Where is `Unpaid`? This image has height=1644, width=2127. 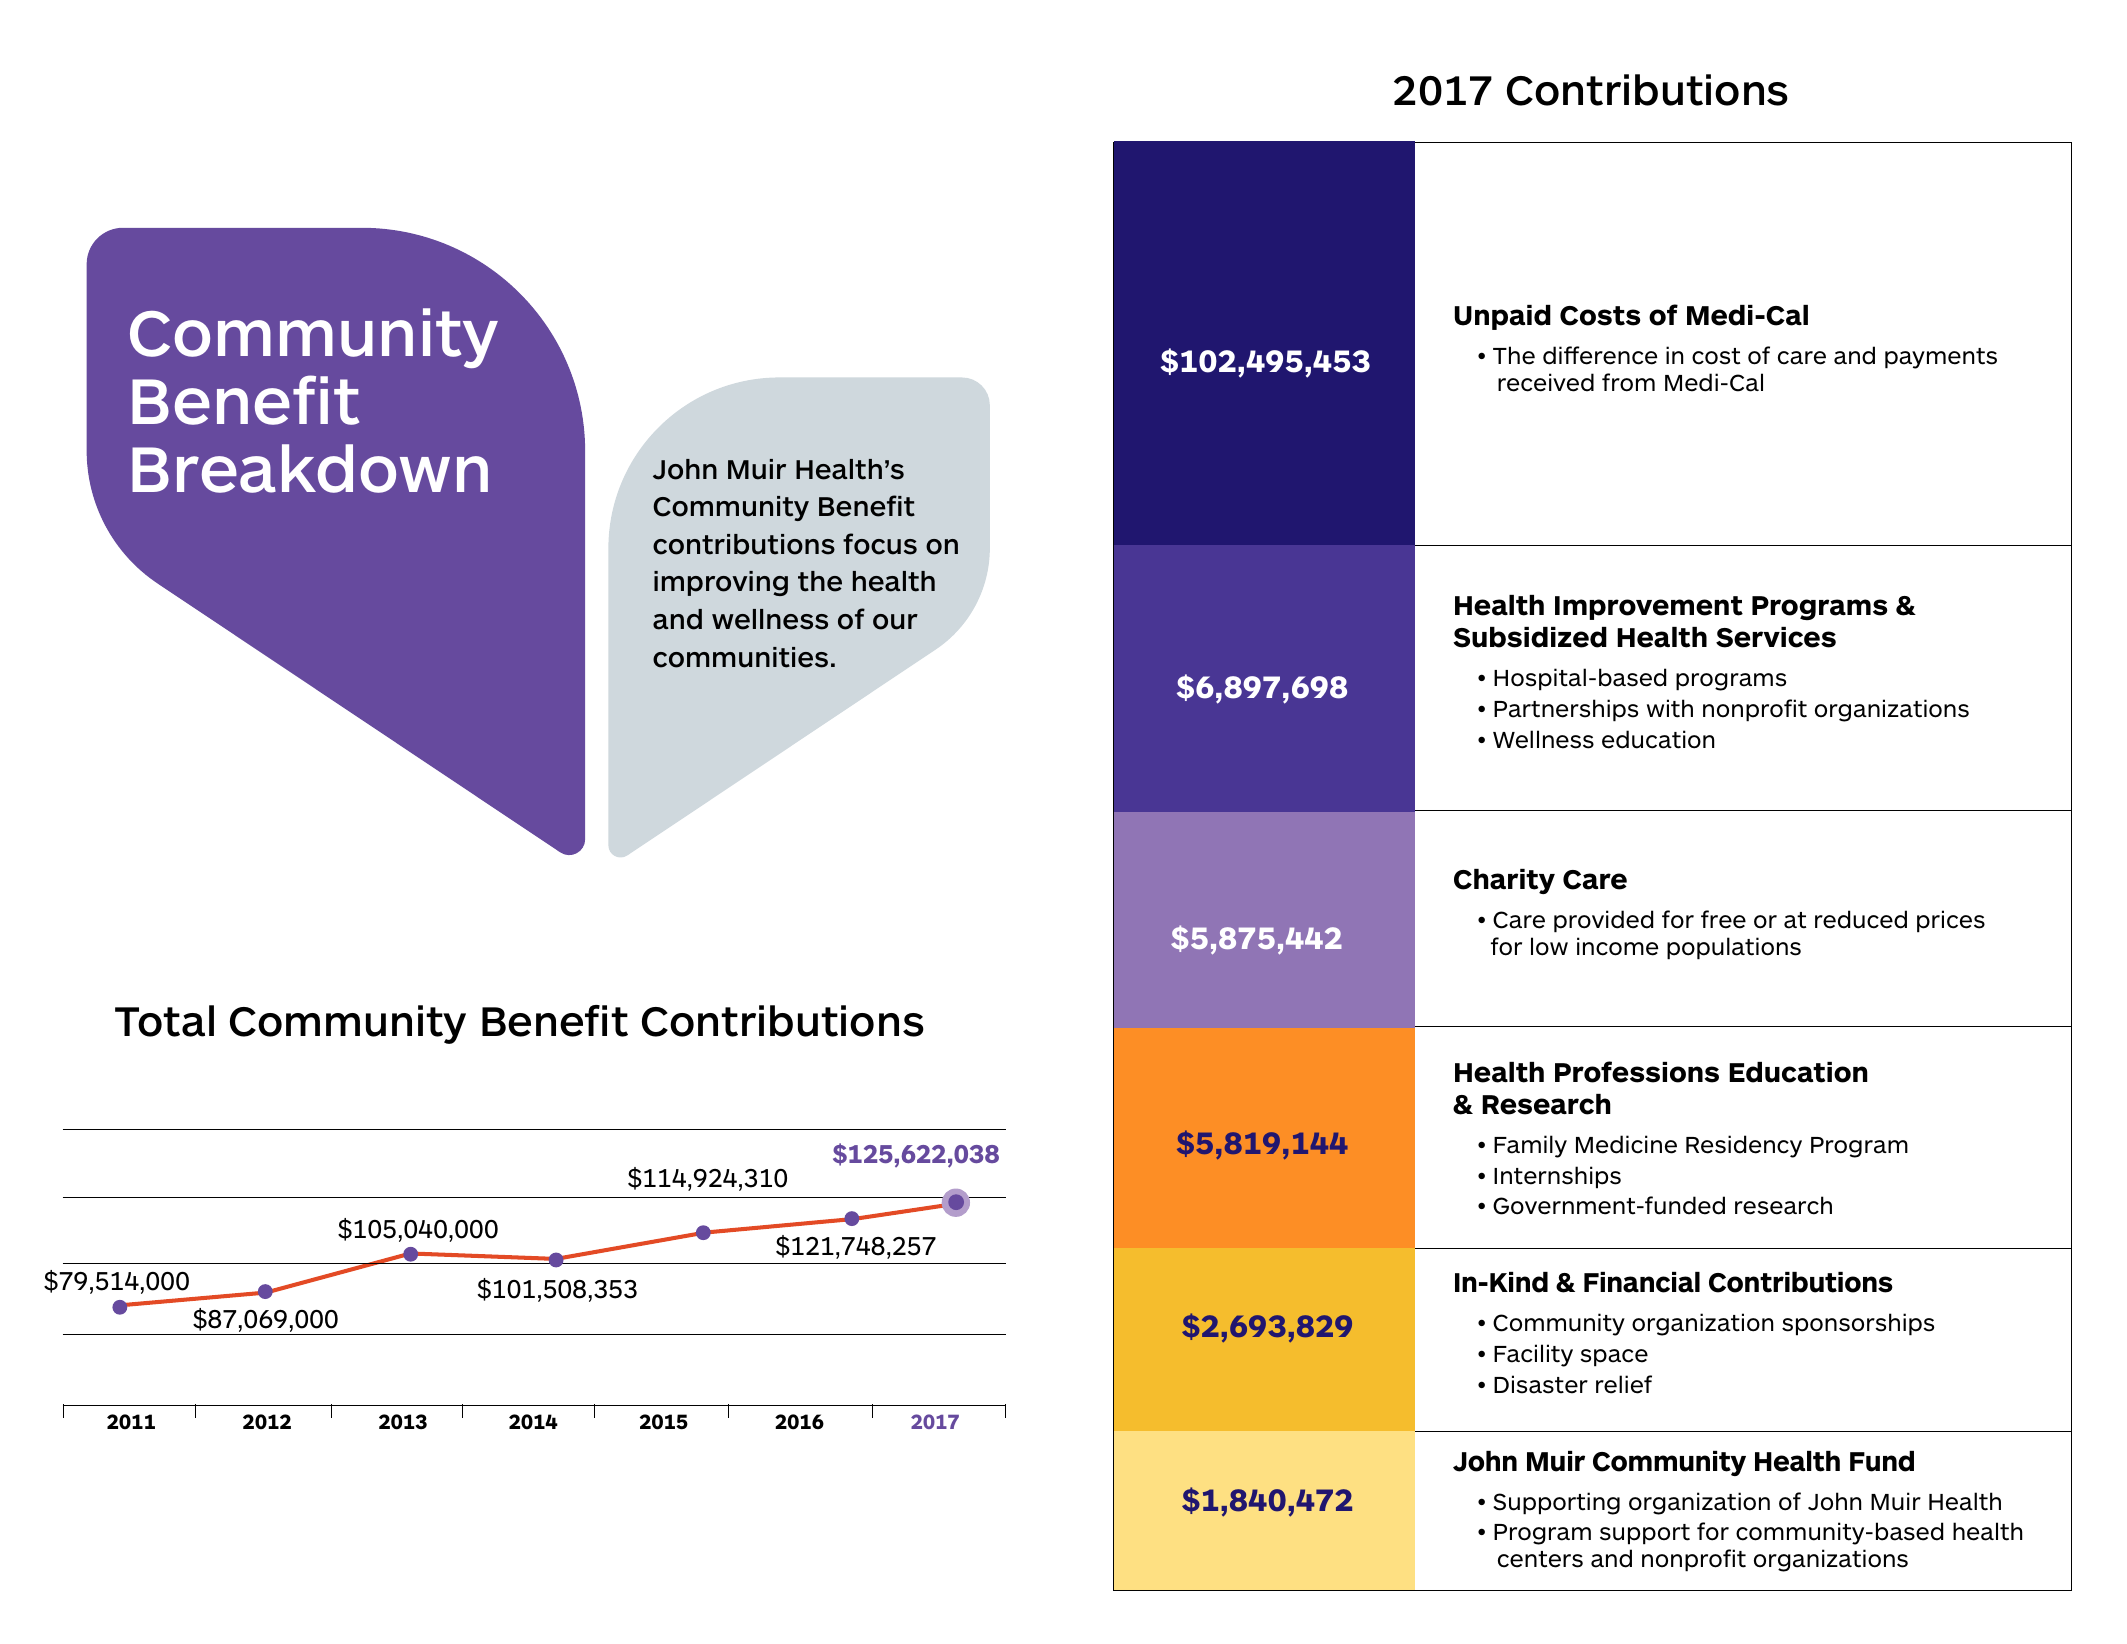
Unpaid is located at coordinates (1503, 317).
